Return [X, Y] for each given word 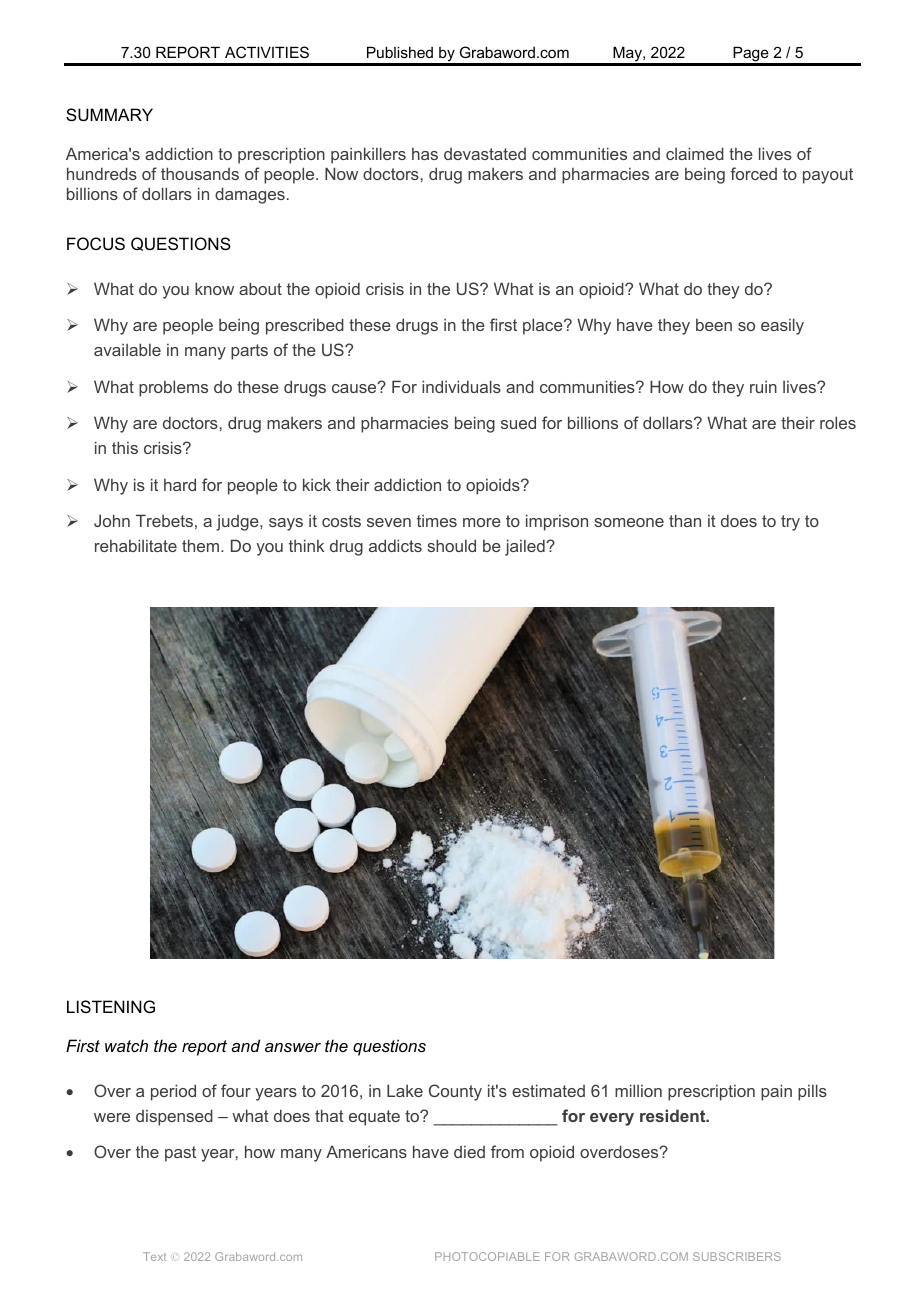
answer [293, 1047]
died [469, 1152]
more [482, 522]
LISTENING [111, 1006]
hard [180, 484]
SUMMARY [109, 114]
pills [812, 1092]
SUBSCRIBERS [737, 1256]
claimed [695, 153]
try [790, 523]
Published [400, 52]
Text [154, 1256]
